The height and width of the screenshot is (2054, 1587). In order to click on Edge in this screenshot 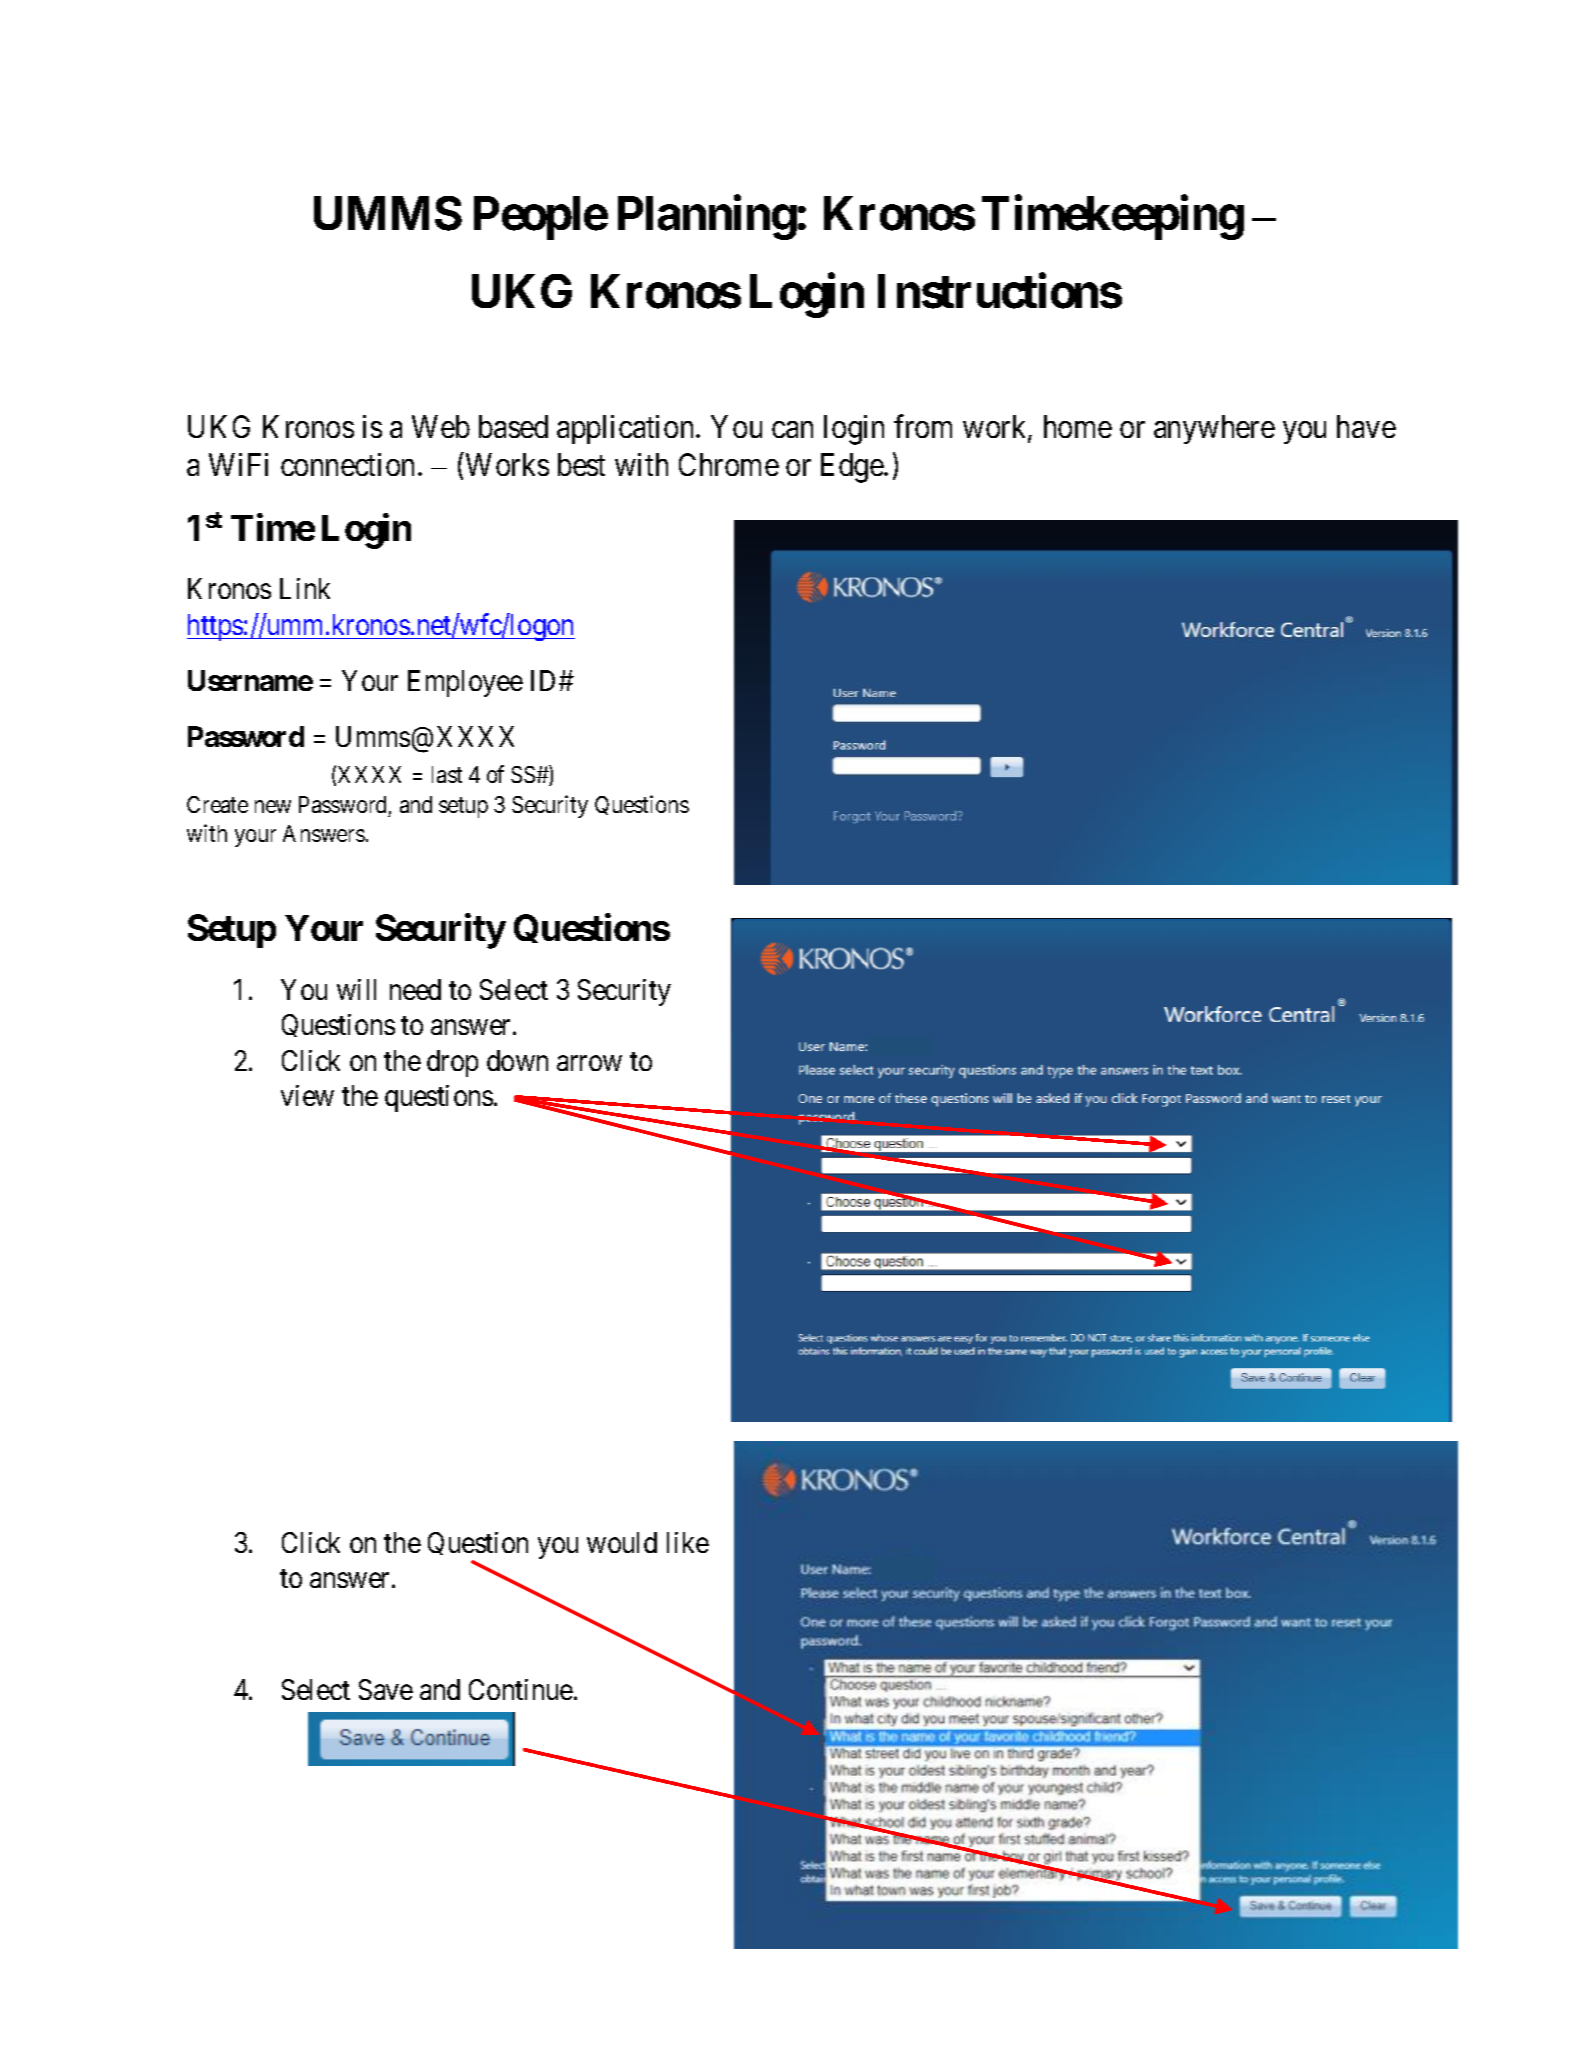, I will do `click(853, 468)`.
